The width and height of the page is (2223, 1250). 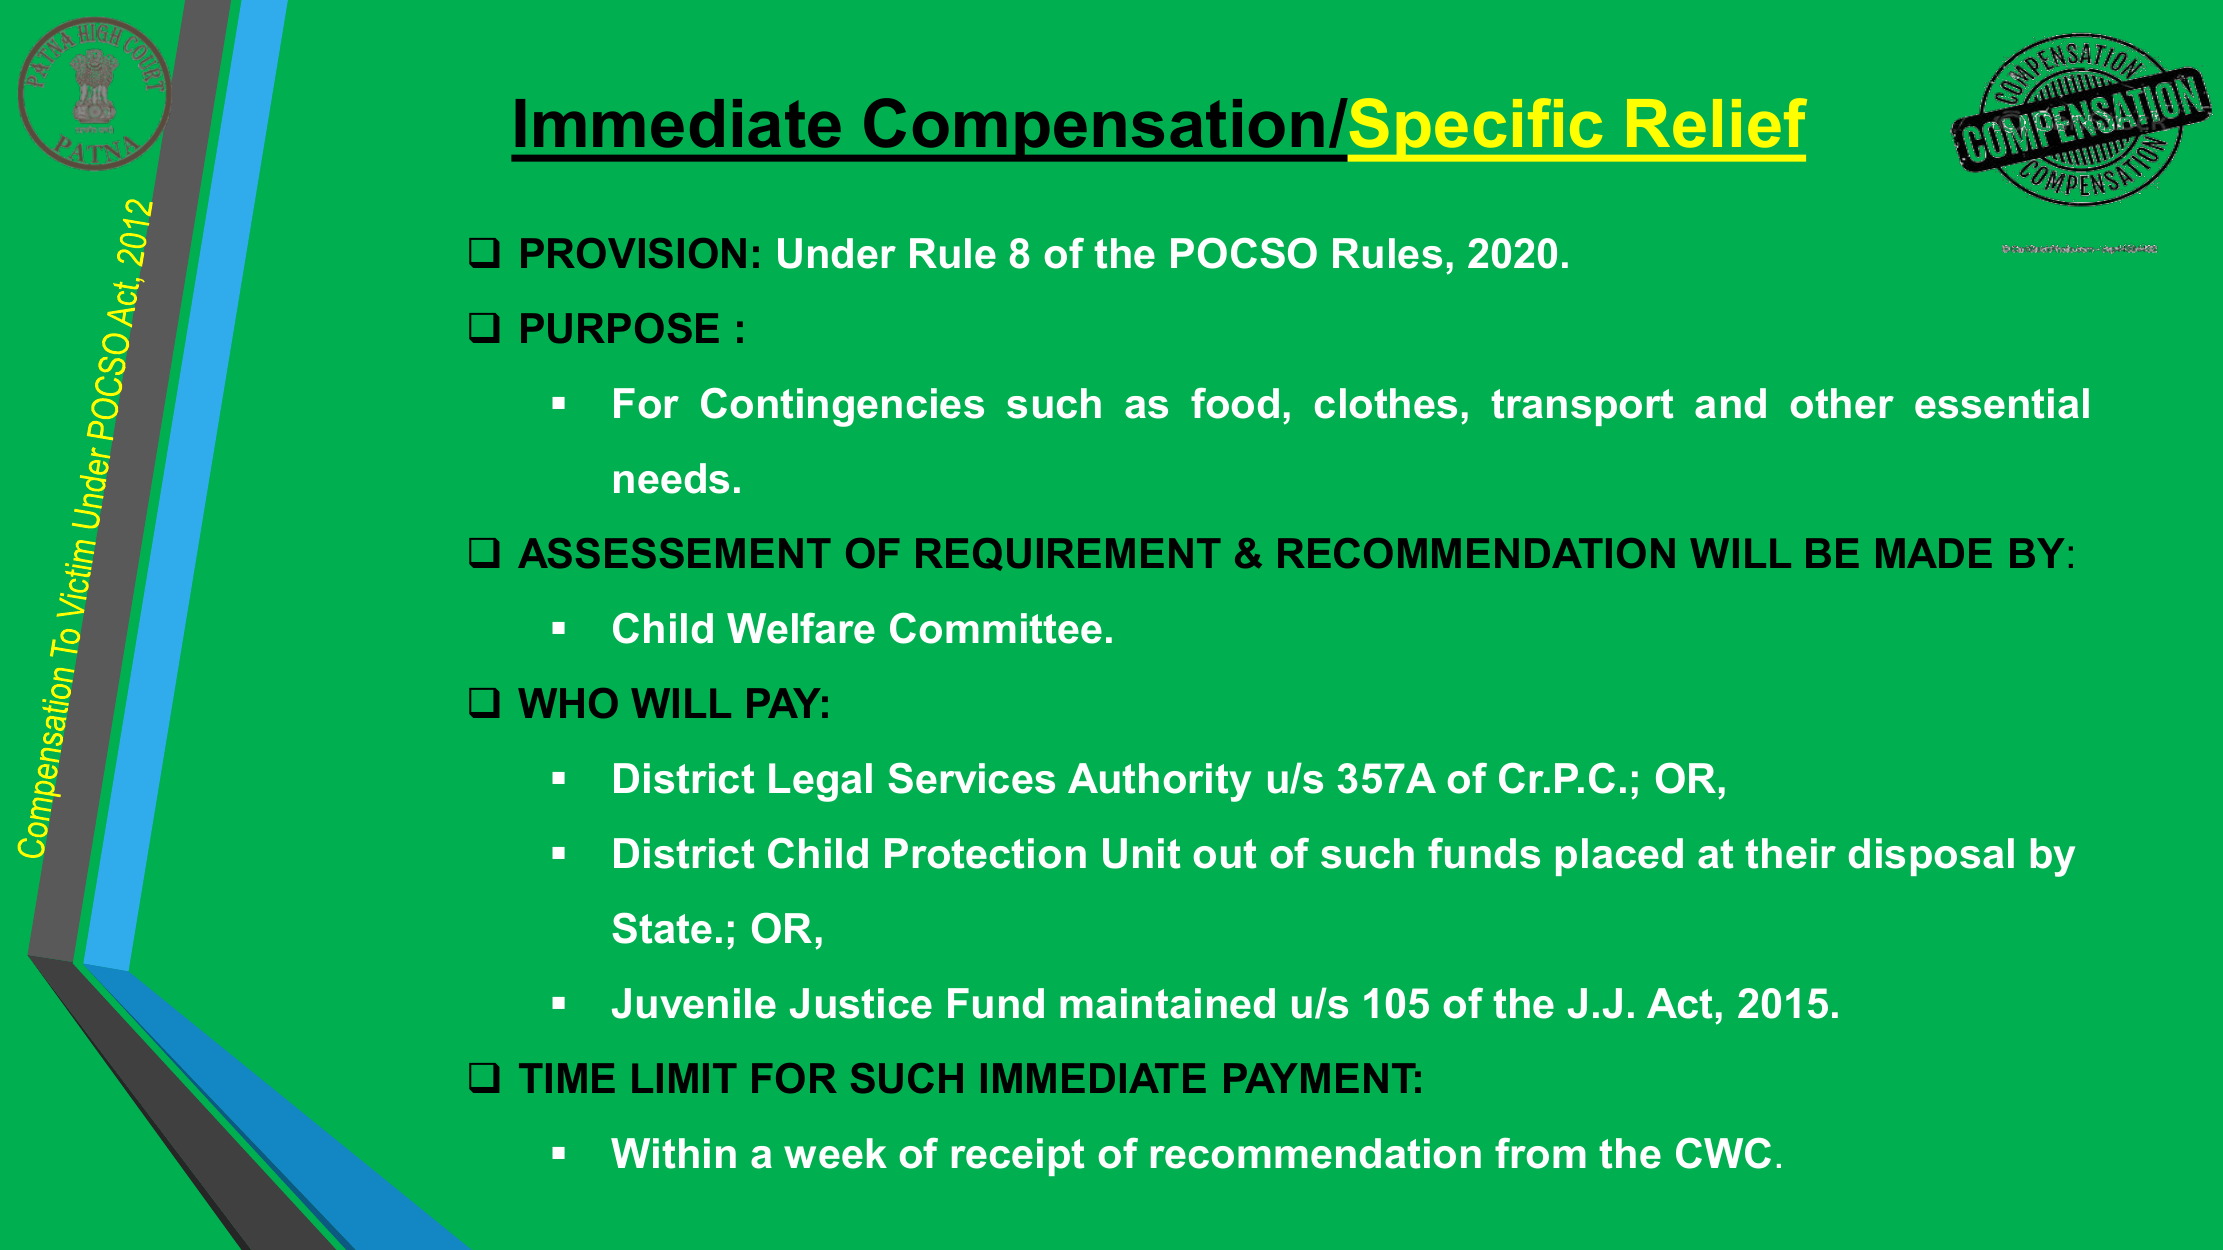 I want to click on MADE, so click(x=1934, y=553).
